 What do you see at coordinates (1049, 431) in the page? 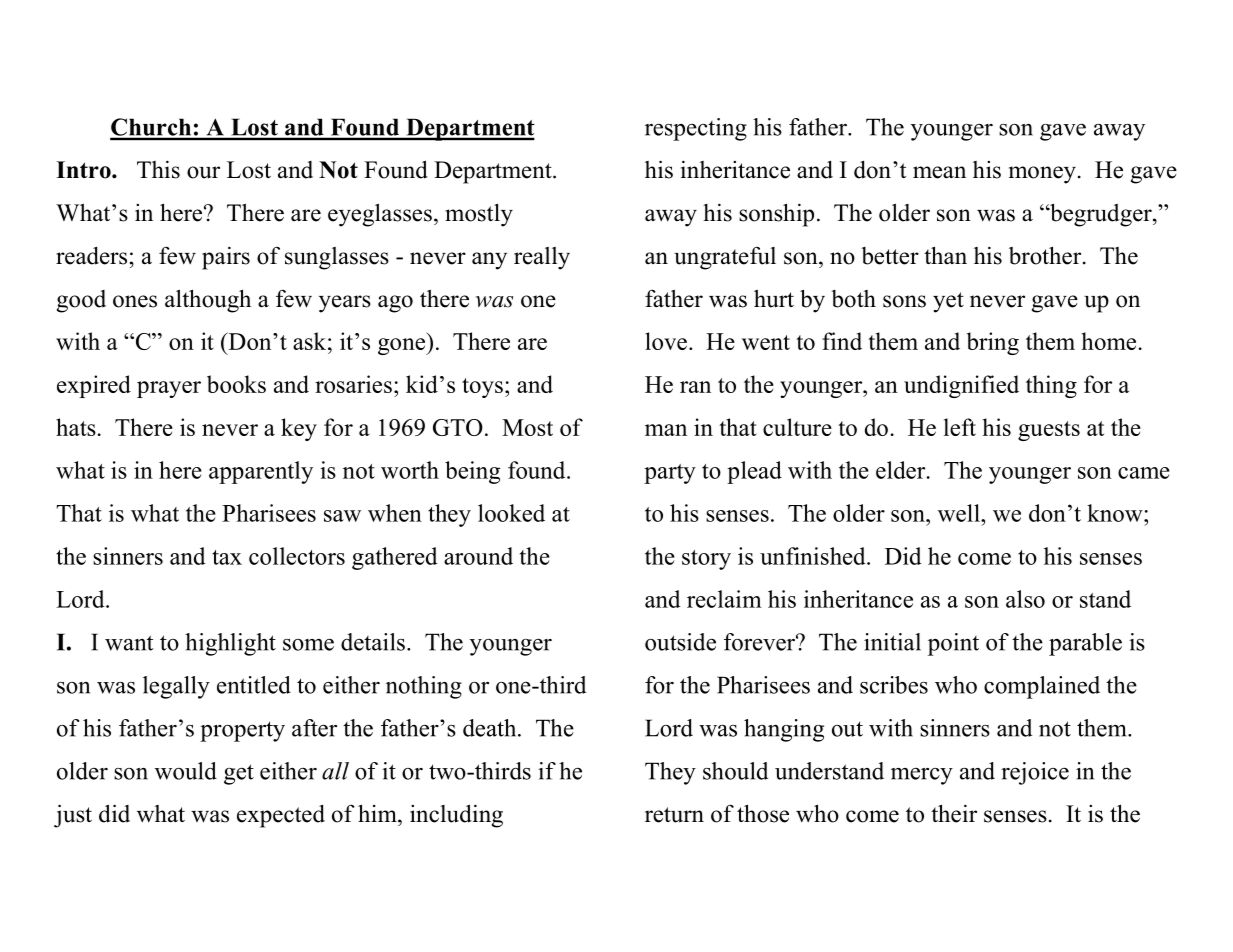
I see `guests` at bounding box center [1049, 431].
